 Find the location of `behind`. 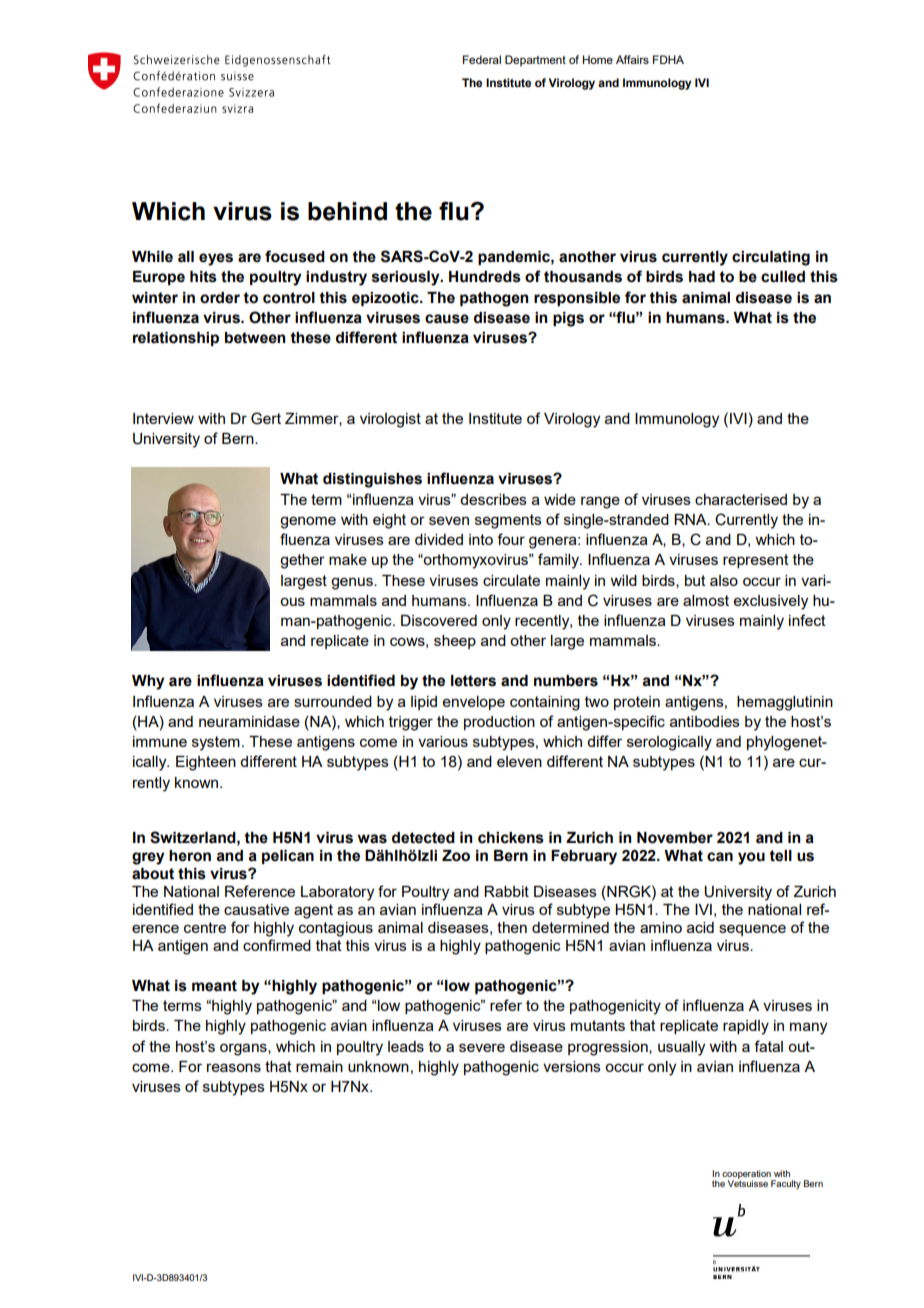

behind is located at coordinates (347, 211).
